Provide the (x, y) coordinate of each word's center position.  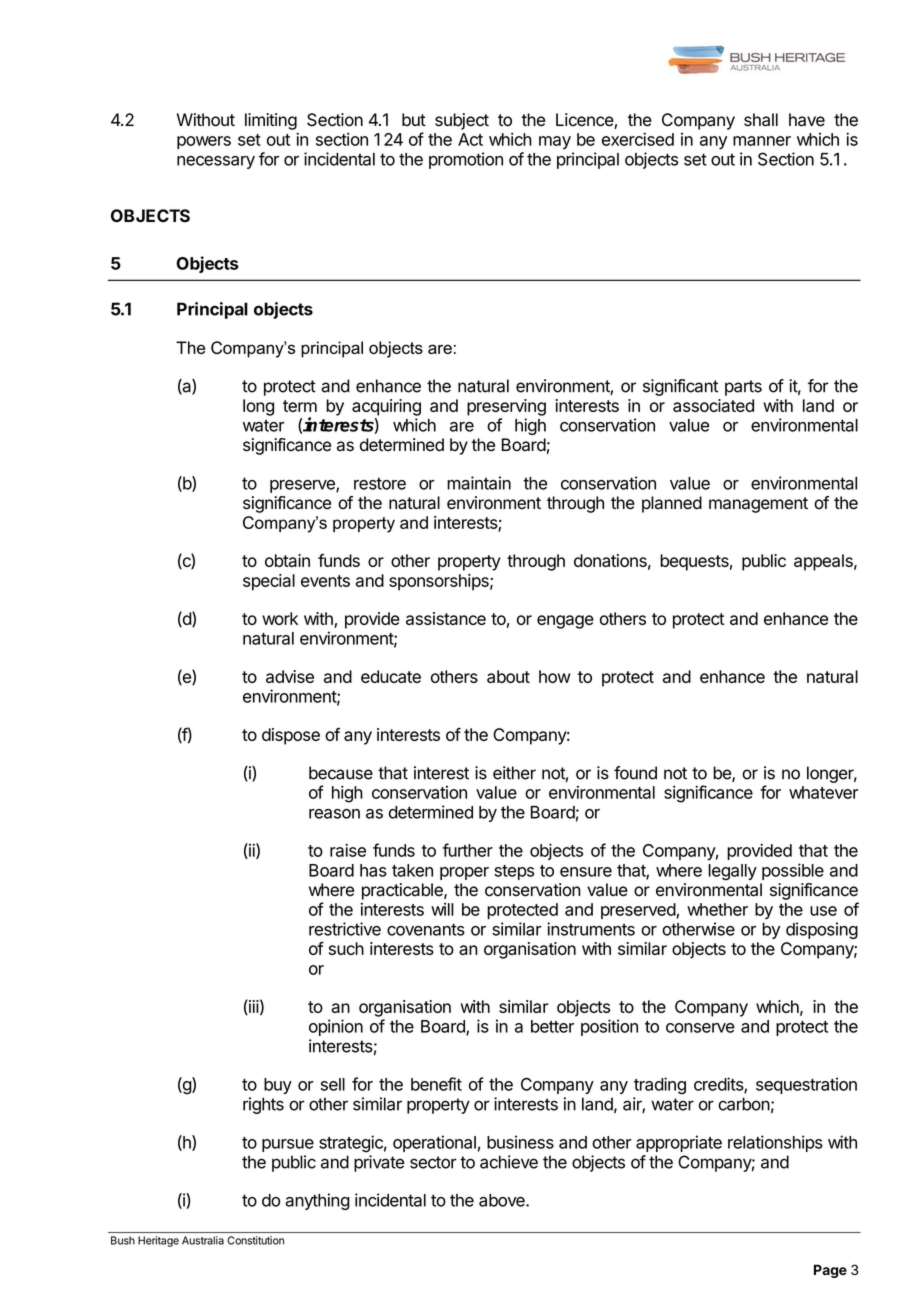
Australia (203, 1240)
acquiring (386, 407)
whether (717, 909)
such (346, 948)
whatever (823, 792)
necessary (216, 162)
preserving (506, 407)
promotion (466, 160)
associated (713, 405)
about (508, 676)
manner (762, 141)
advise (290, 676)
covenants (426, 929)
